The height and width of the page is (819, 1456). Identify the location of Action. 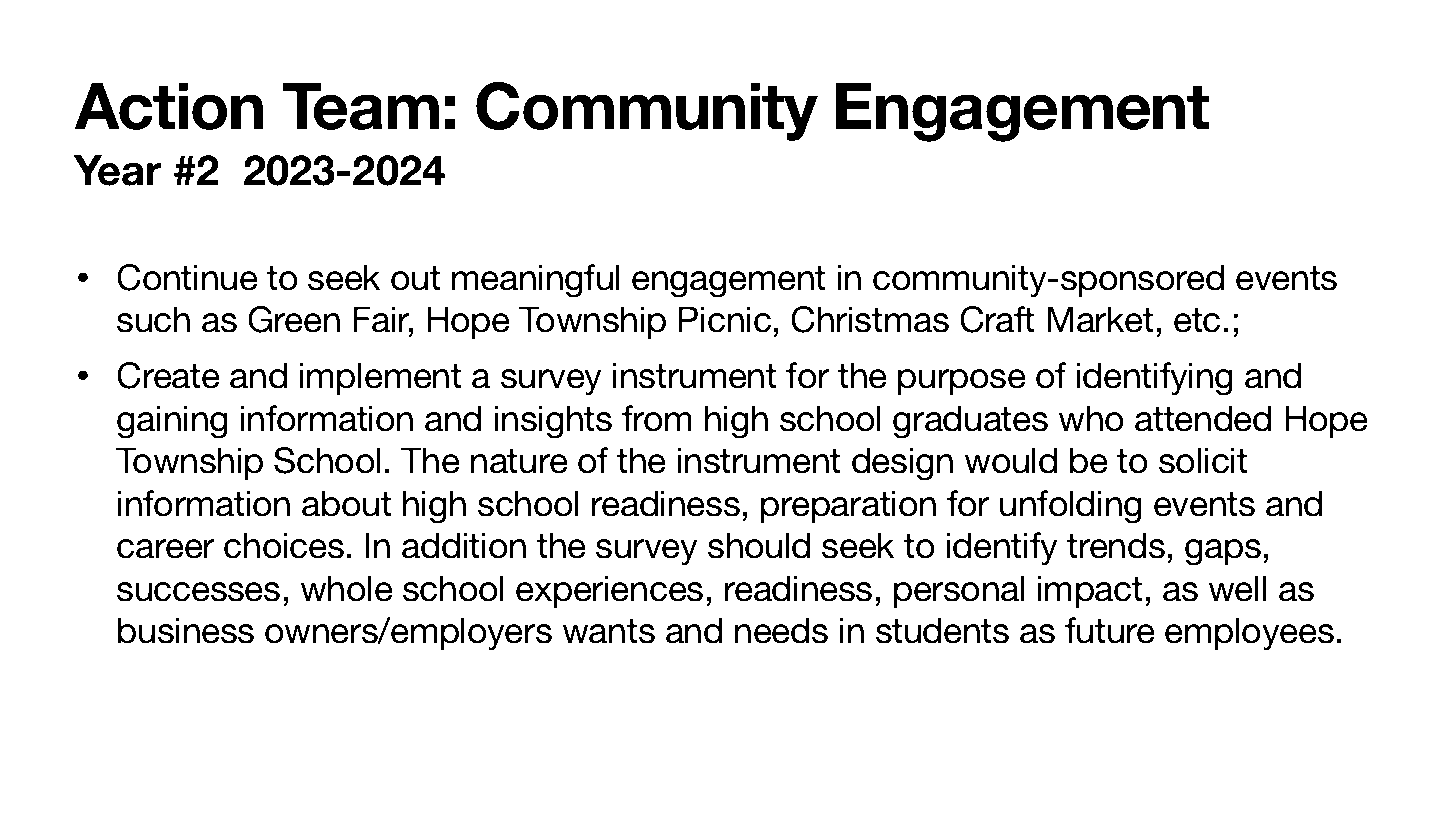
(168, 106).
